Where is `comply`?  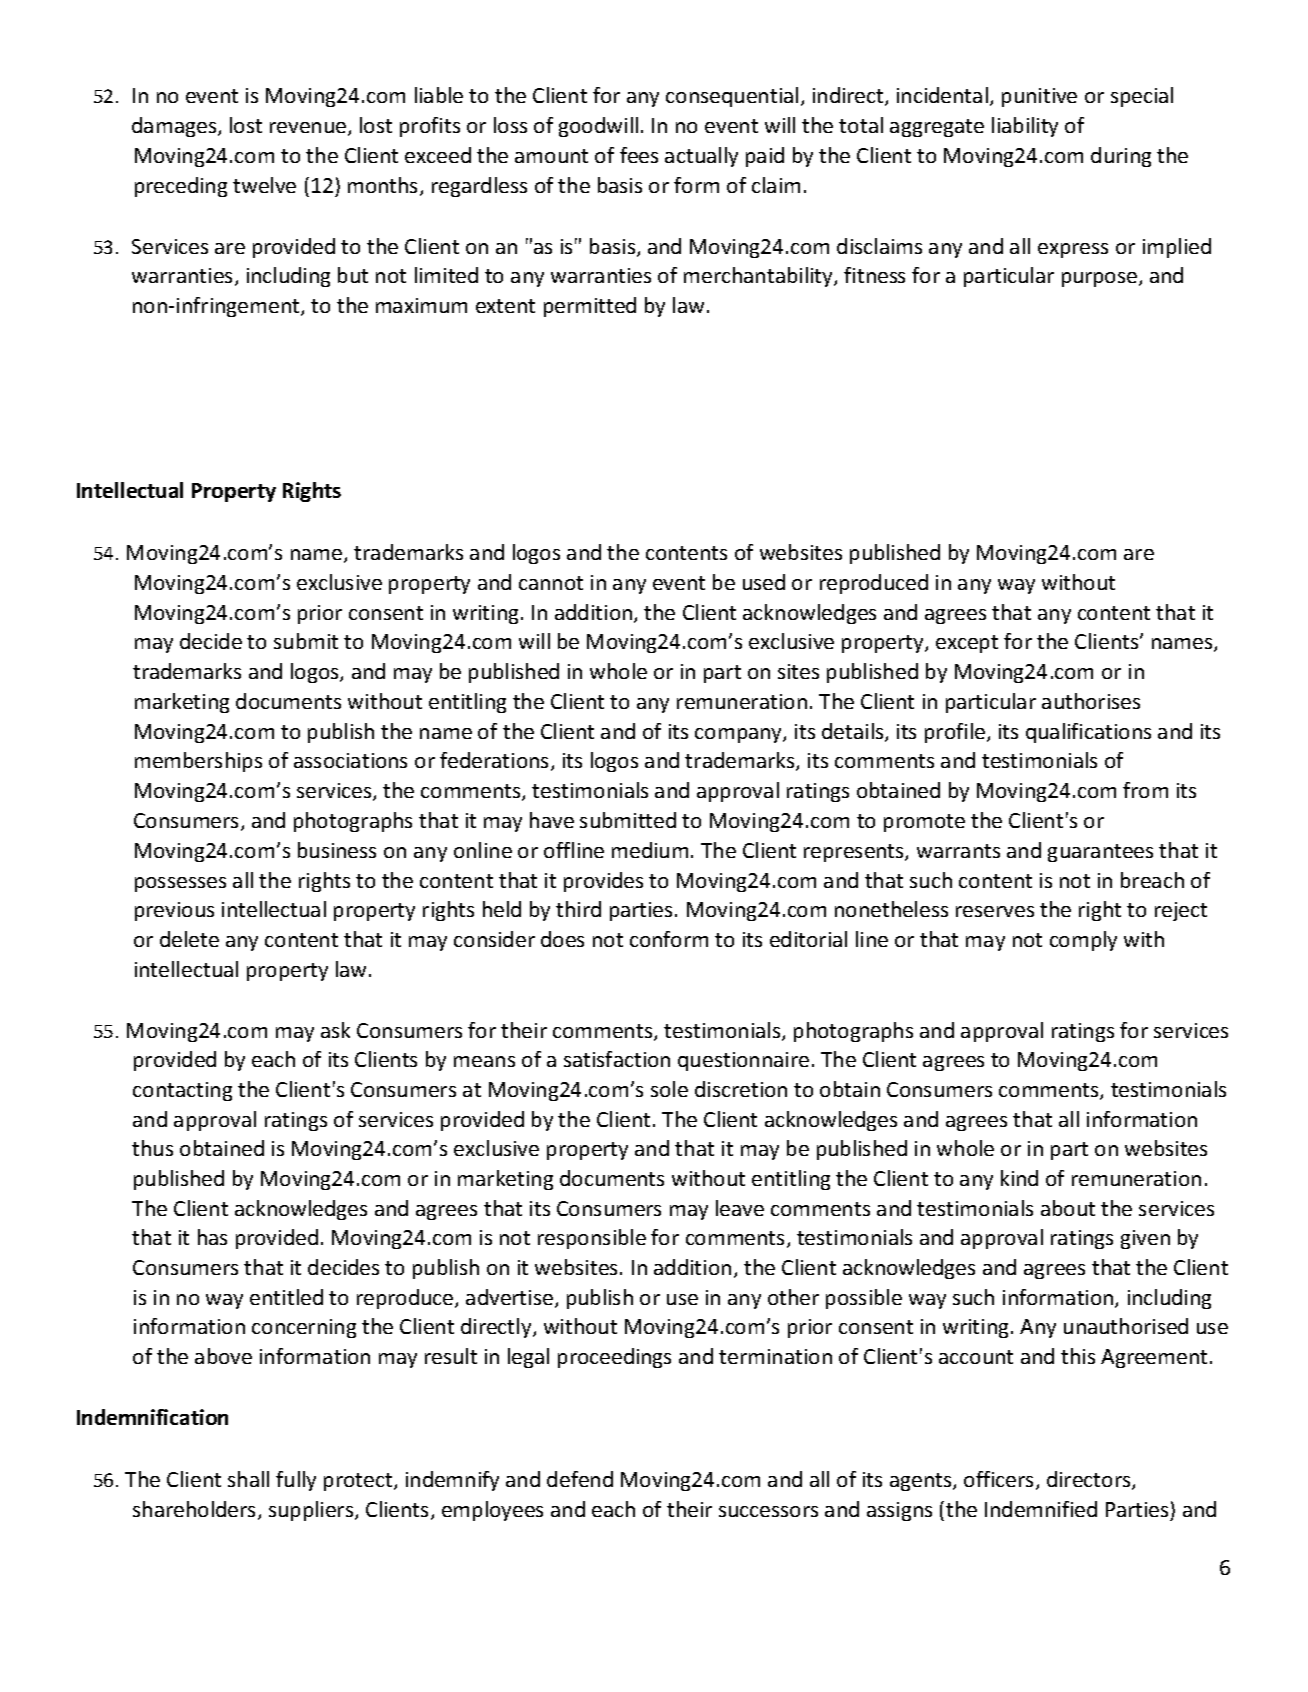
comply is located at coordinates (1083, 941).
